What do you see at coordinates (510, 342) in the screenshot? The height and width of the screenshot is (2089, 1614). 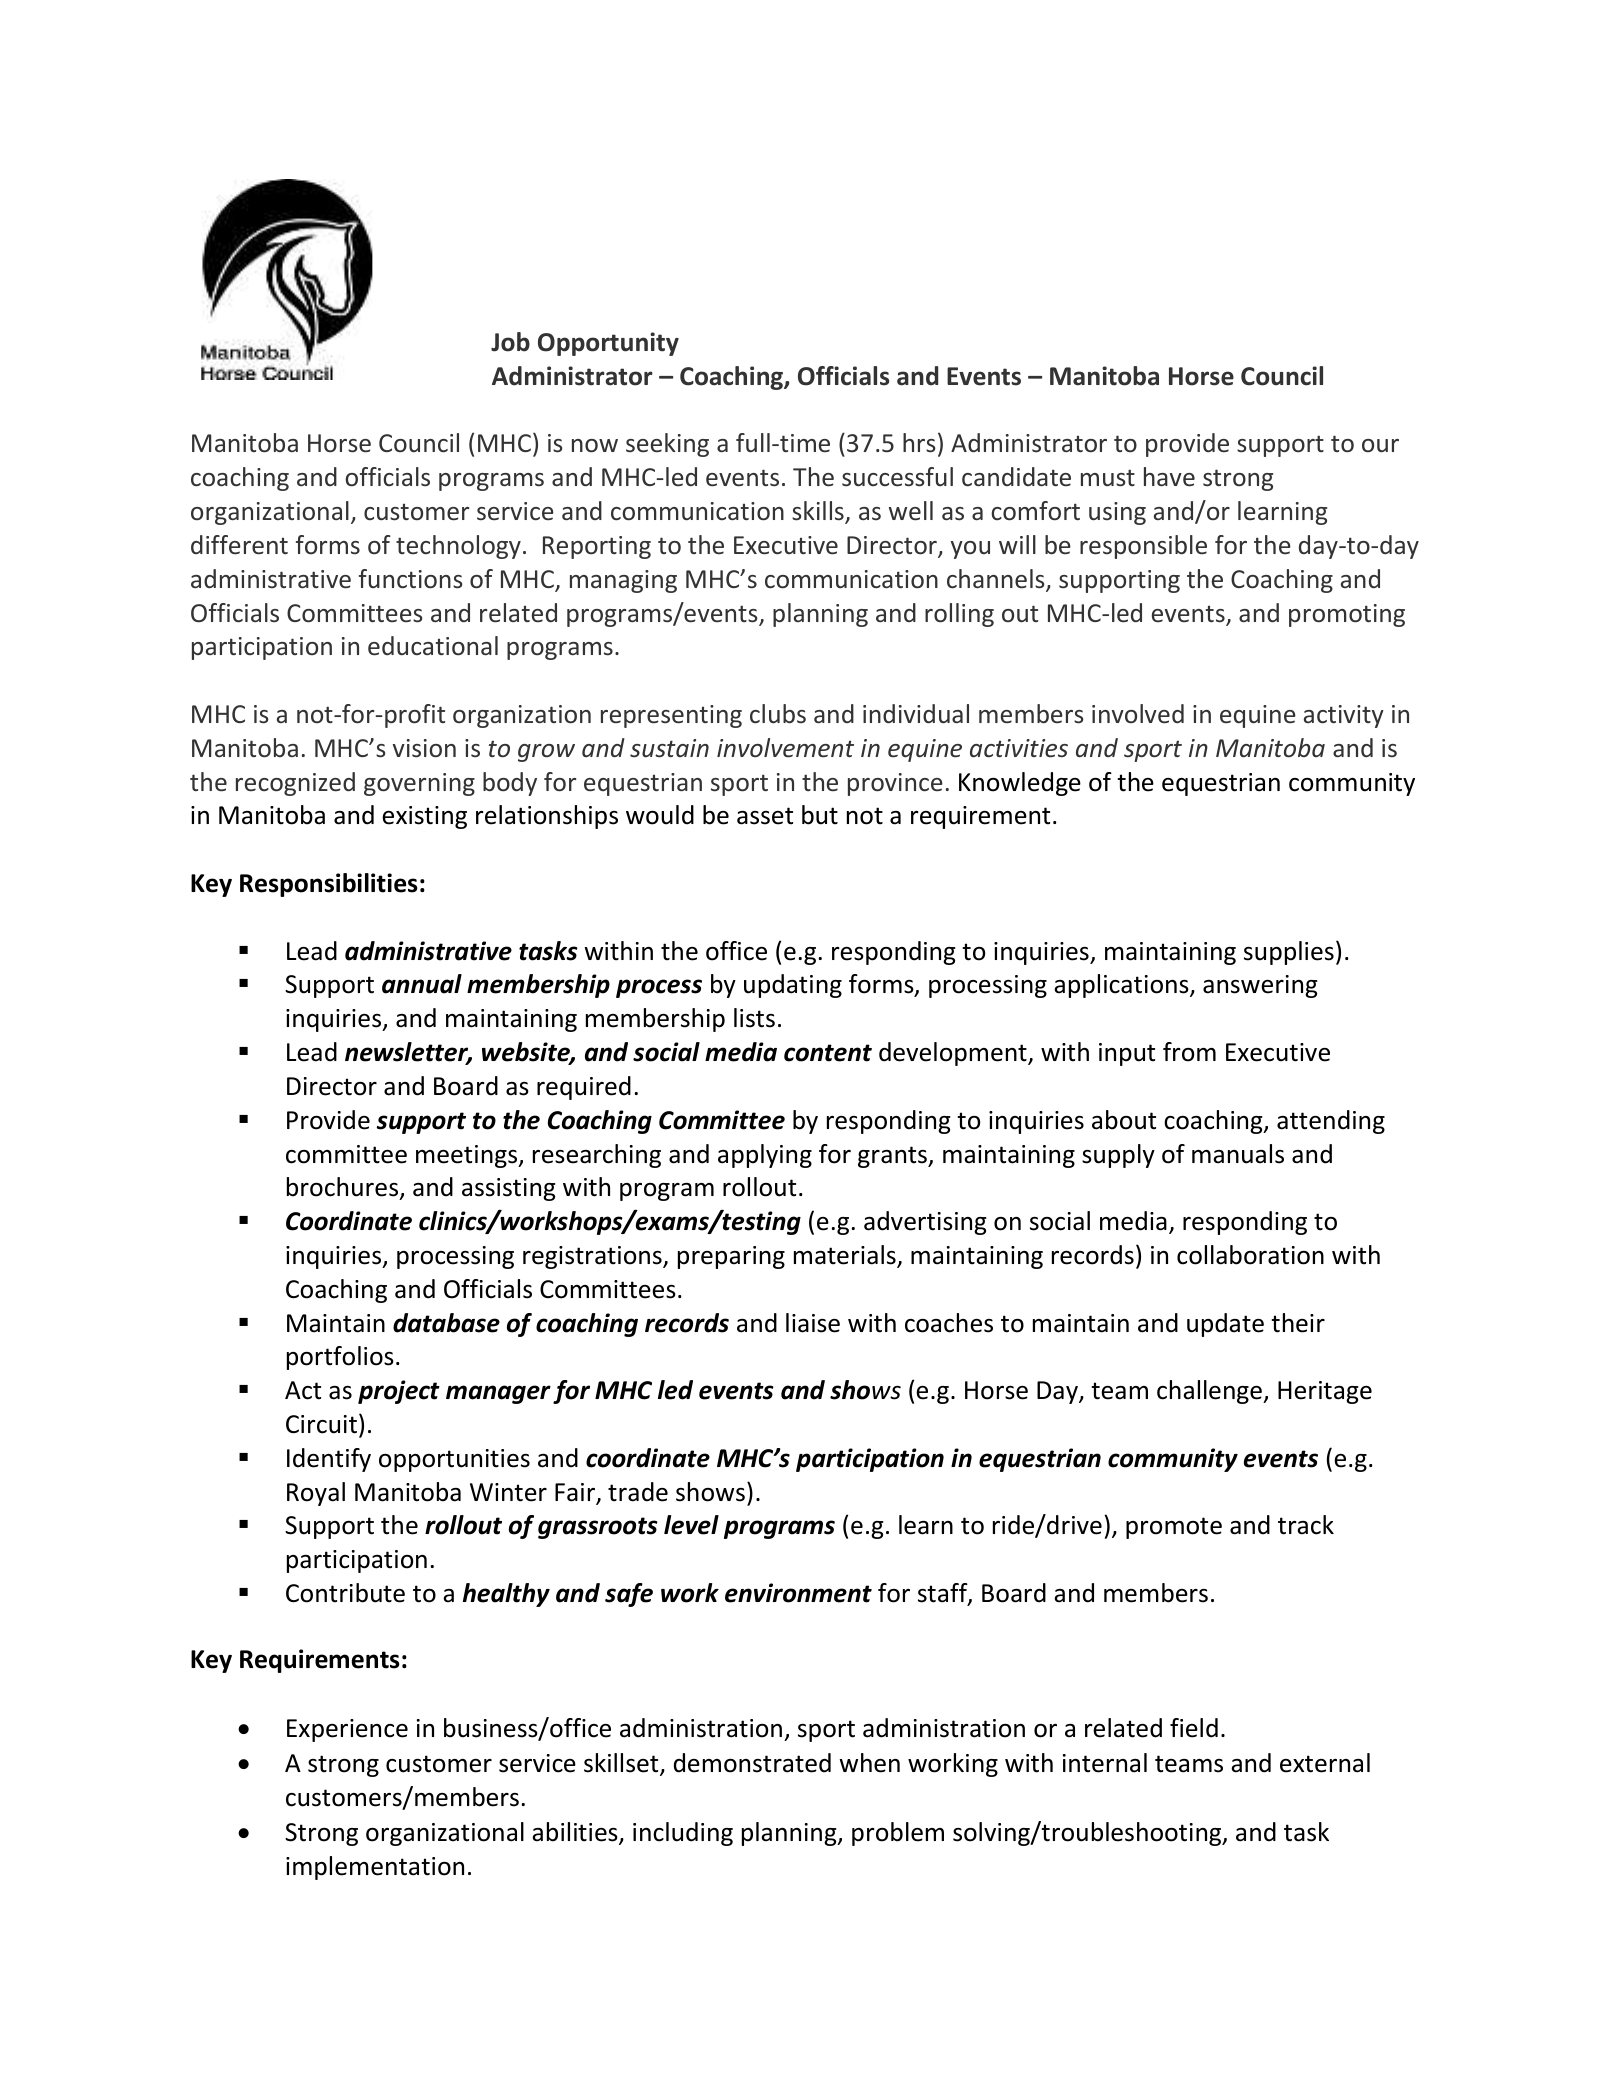 I see `Job` at bounding box center [510, 342].
